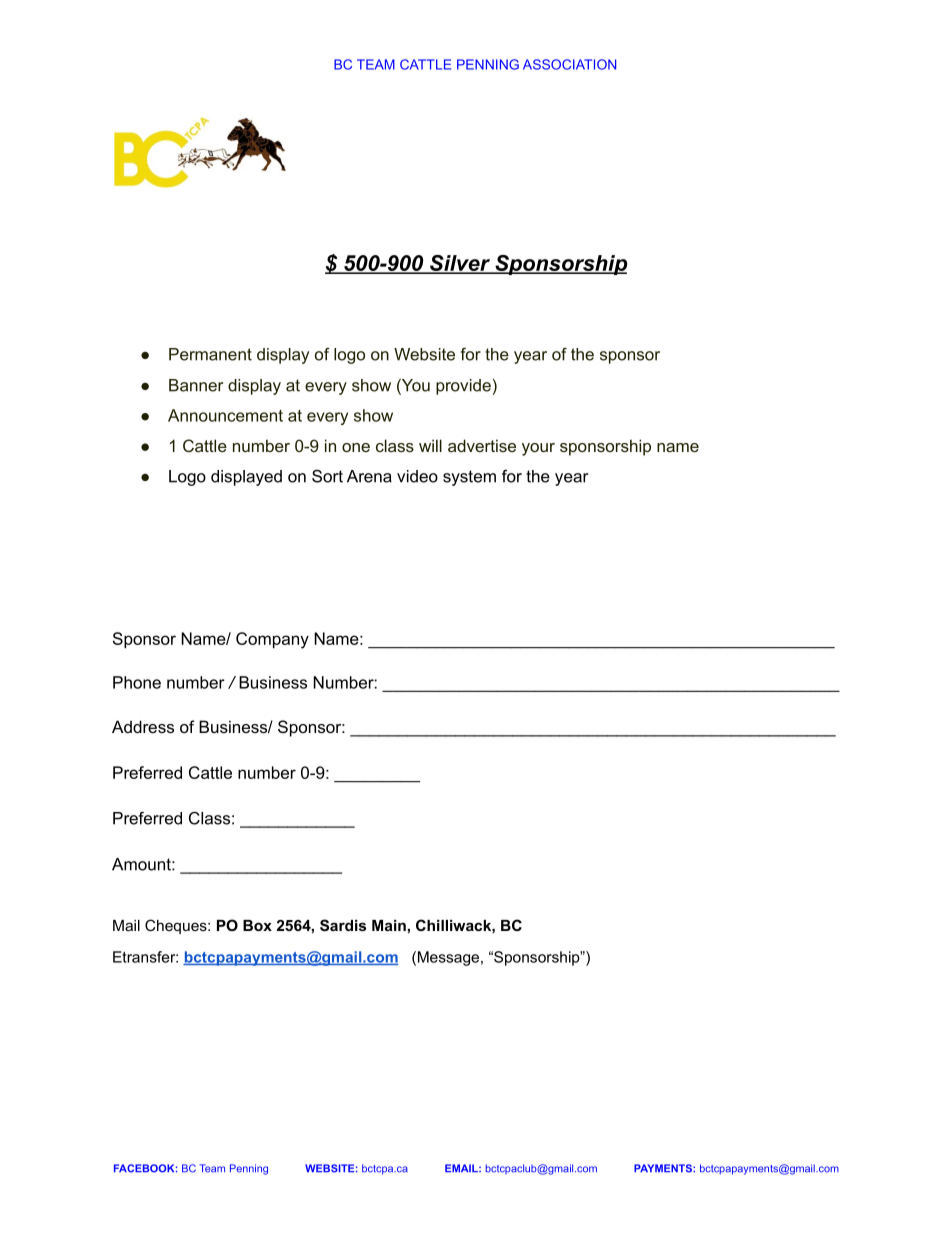 Image resolution: width=952 pixels, height=1233 pixels. What do you see at coordinates (327, 476) in the screenshot?
I see `Sort` at bounding box center [327, 476].
